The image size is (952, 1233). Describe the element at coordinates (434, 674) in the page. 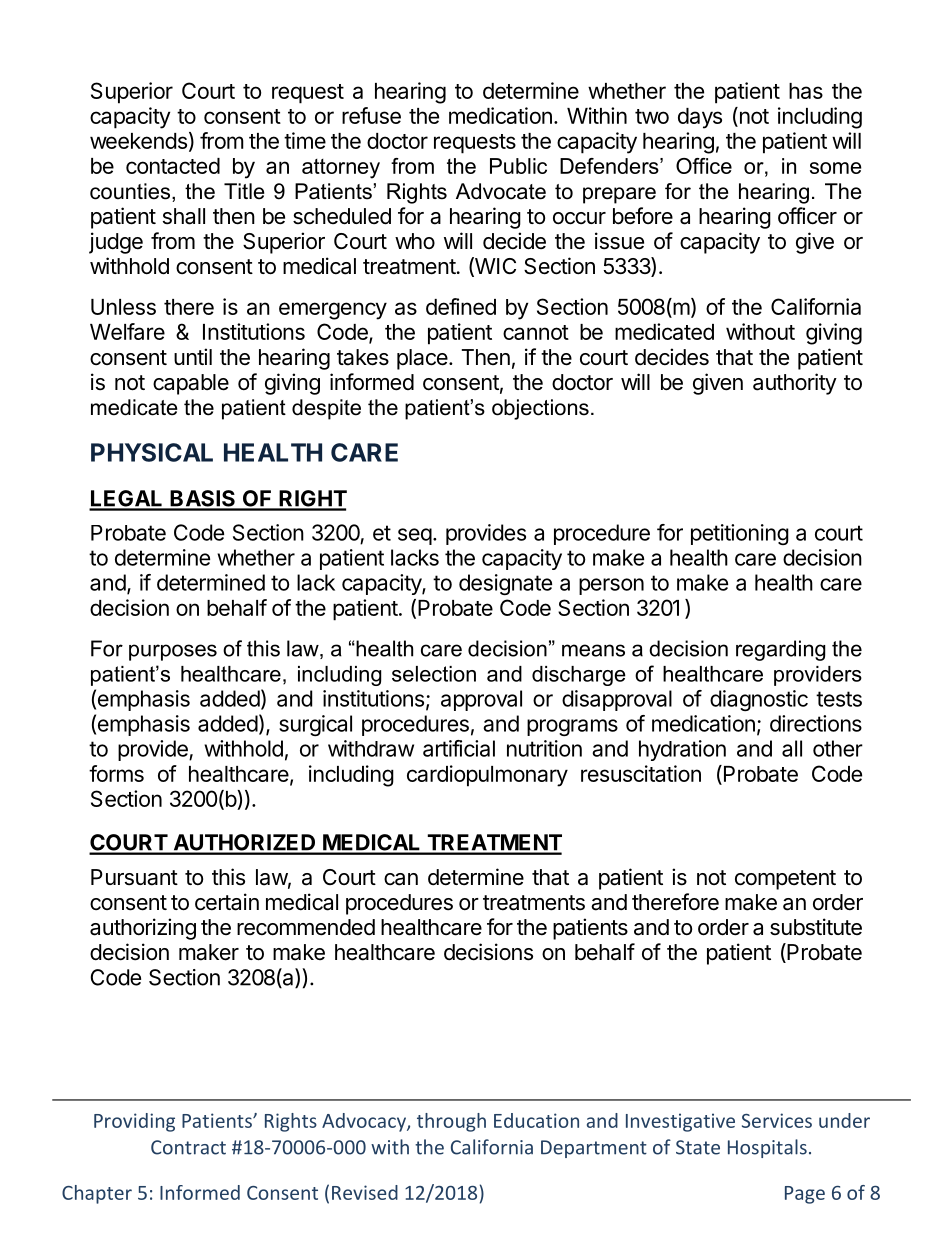

I see `selection` at that location.
